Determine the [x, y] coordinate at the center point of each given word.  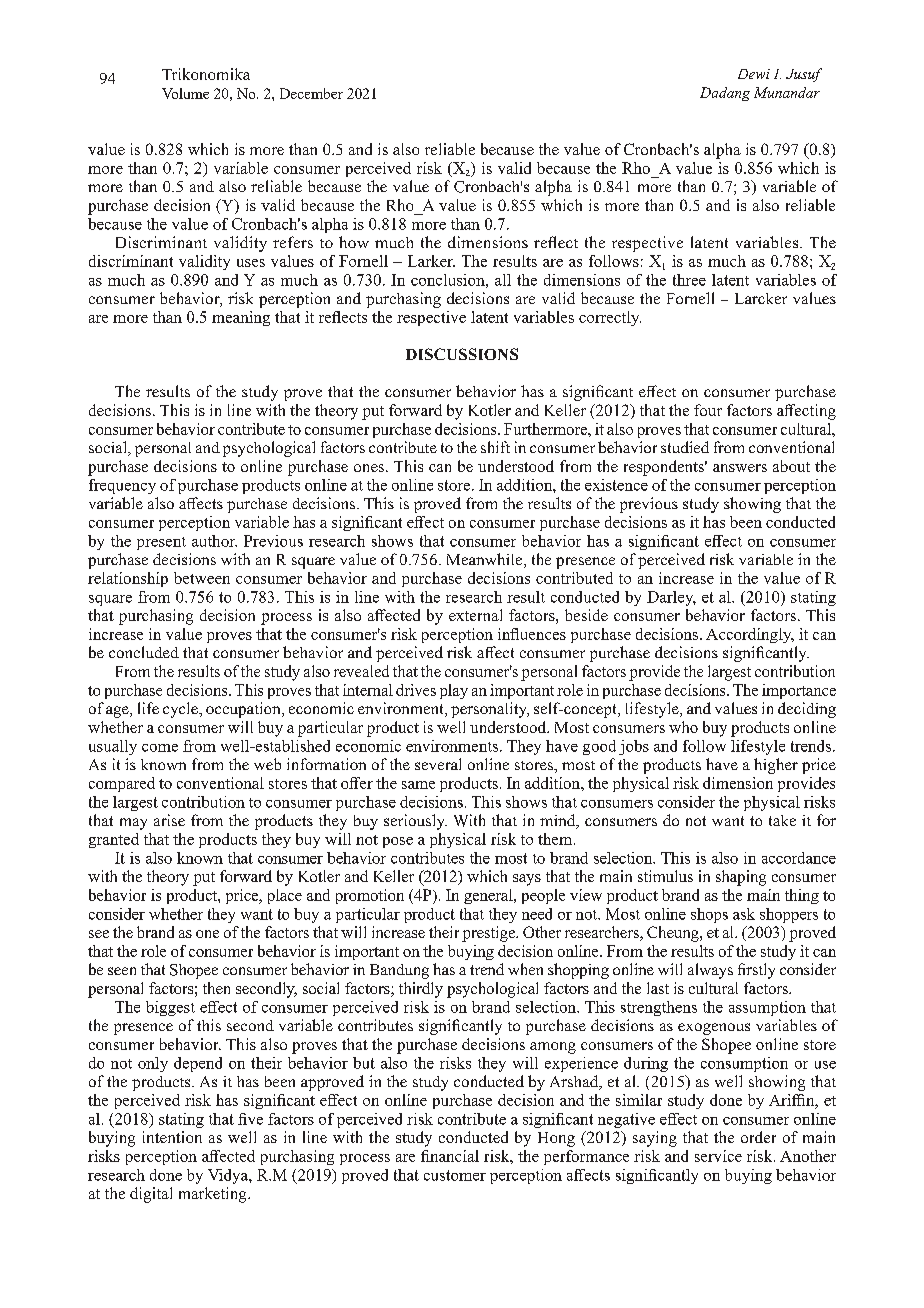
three [689, 280]
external [475, 615]
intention [172, 1137]
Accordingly [750, 635]
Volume [185, 93]
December [311, 93]
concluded [144, 652]
